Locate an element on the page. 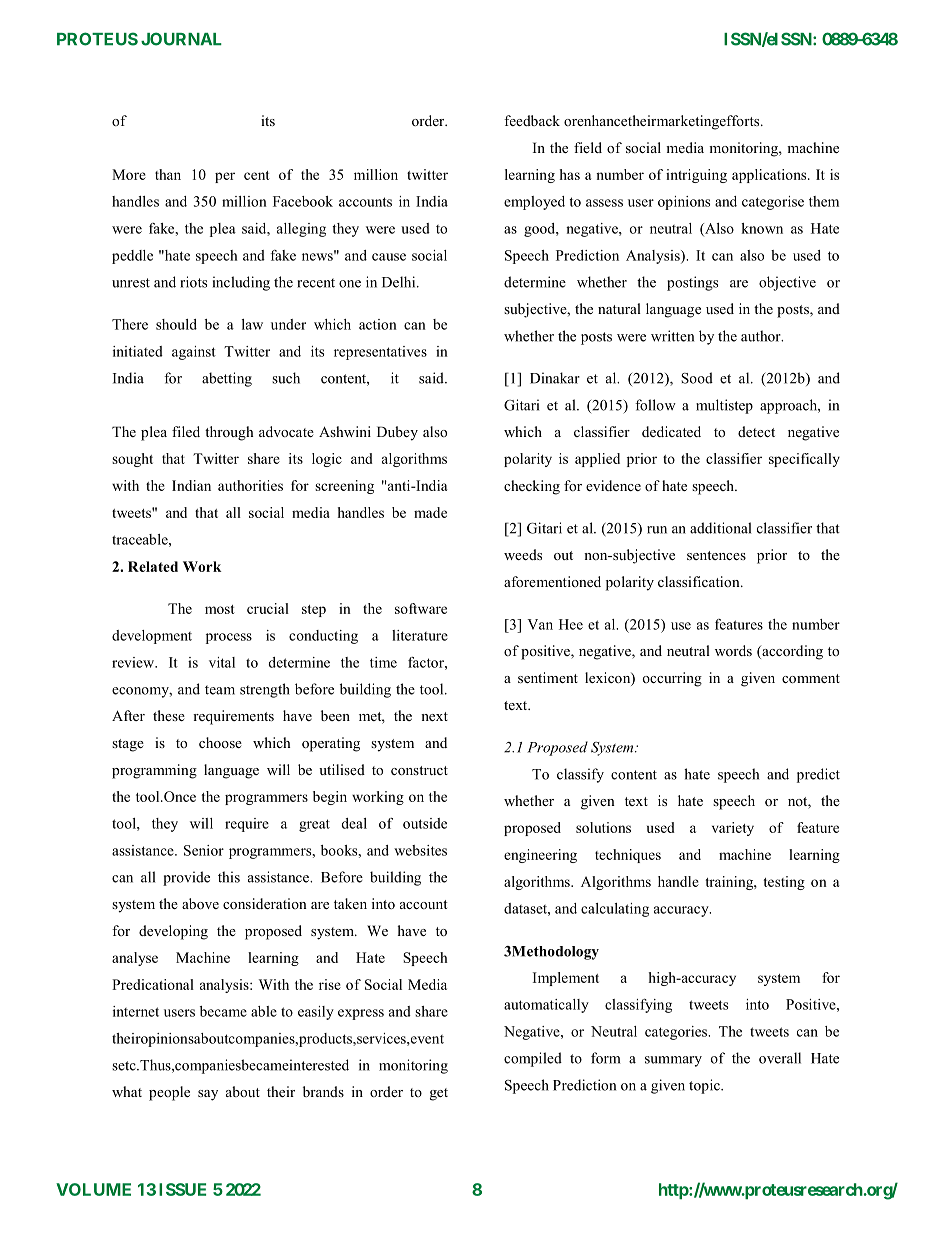 The height and width of the image is (1233, 952). applications is located at coordinates (770, 176).
